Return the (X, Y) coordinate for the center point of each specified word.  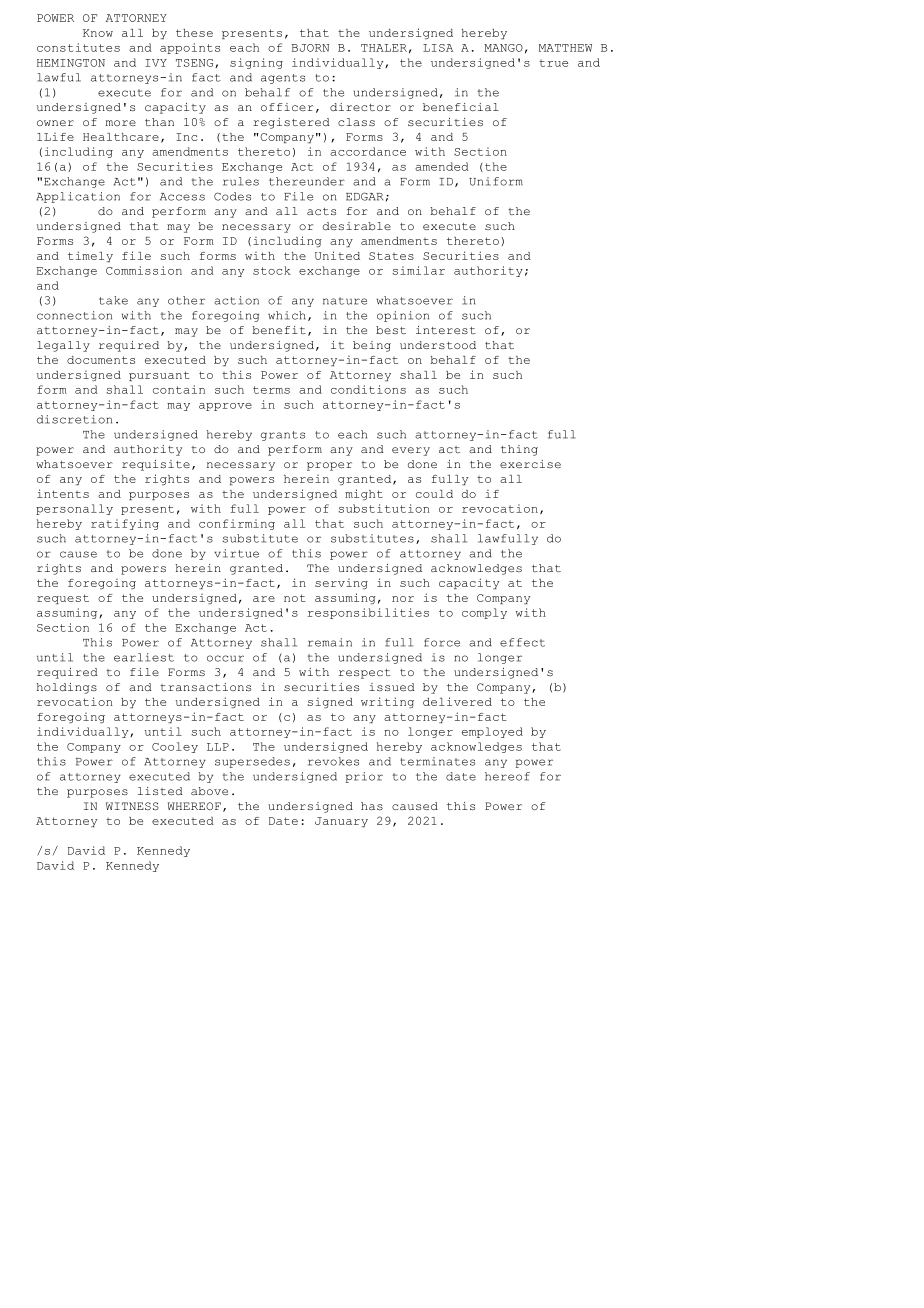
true (553, 63)
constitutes (78, 47)
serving (341, 584)
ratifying (125, 524)
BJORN (310, 48)
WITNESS (132, 806)
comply (484, 613)
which (287, 315)
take (113, 300)
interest (446, 330)
